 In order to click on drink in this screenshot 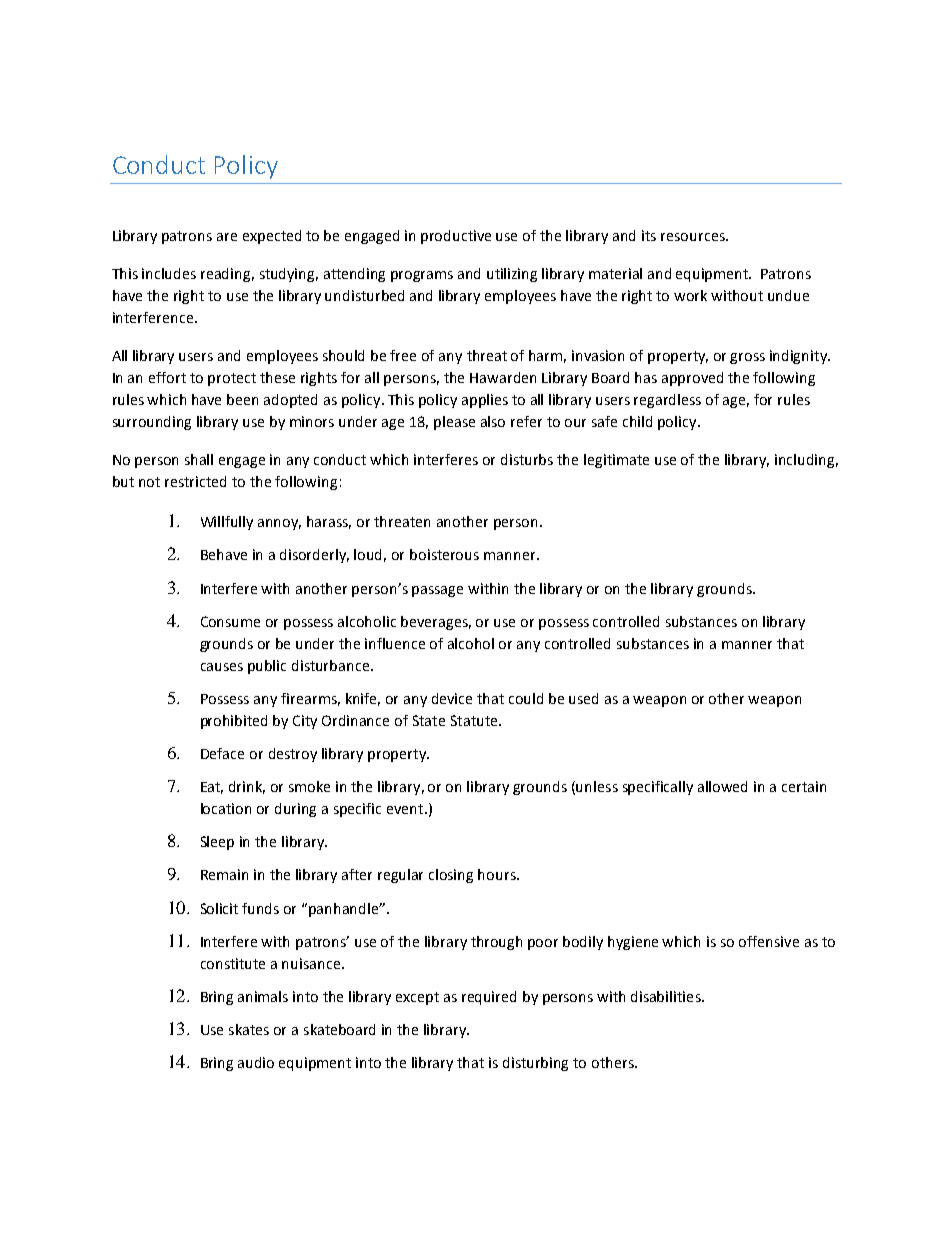, I will do `click(247, 787)`.
